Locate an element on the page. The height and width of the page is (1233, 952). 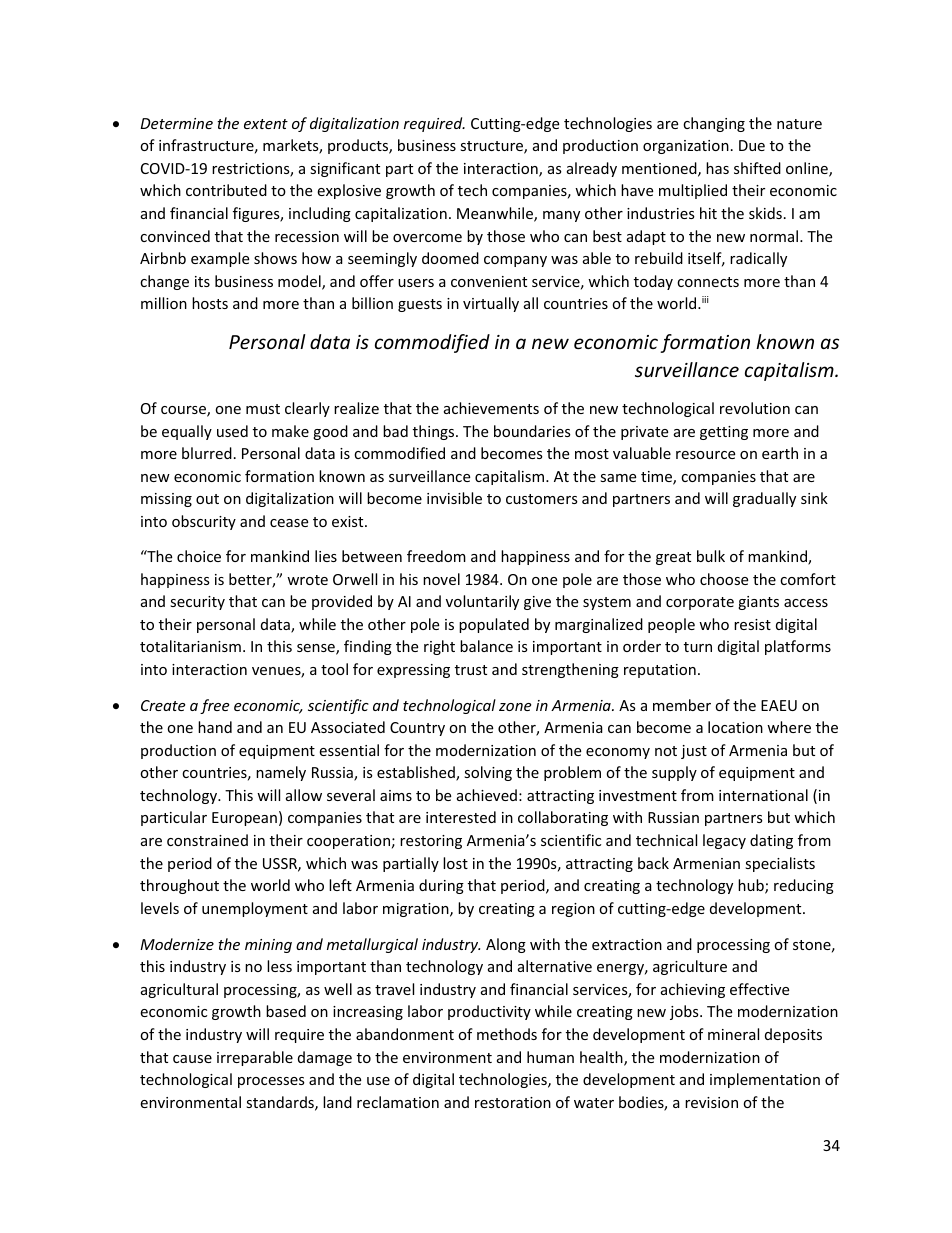
implementation is located at coordinates (765, 1080).
